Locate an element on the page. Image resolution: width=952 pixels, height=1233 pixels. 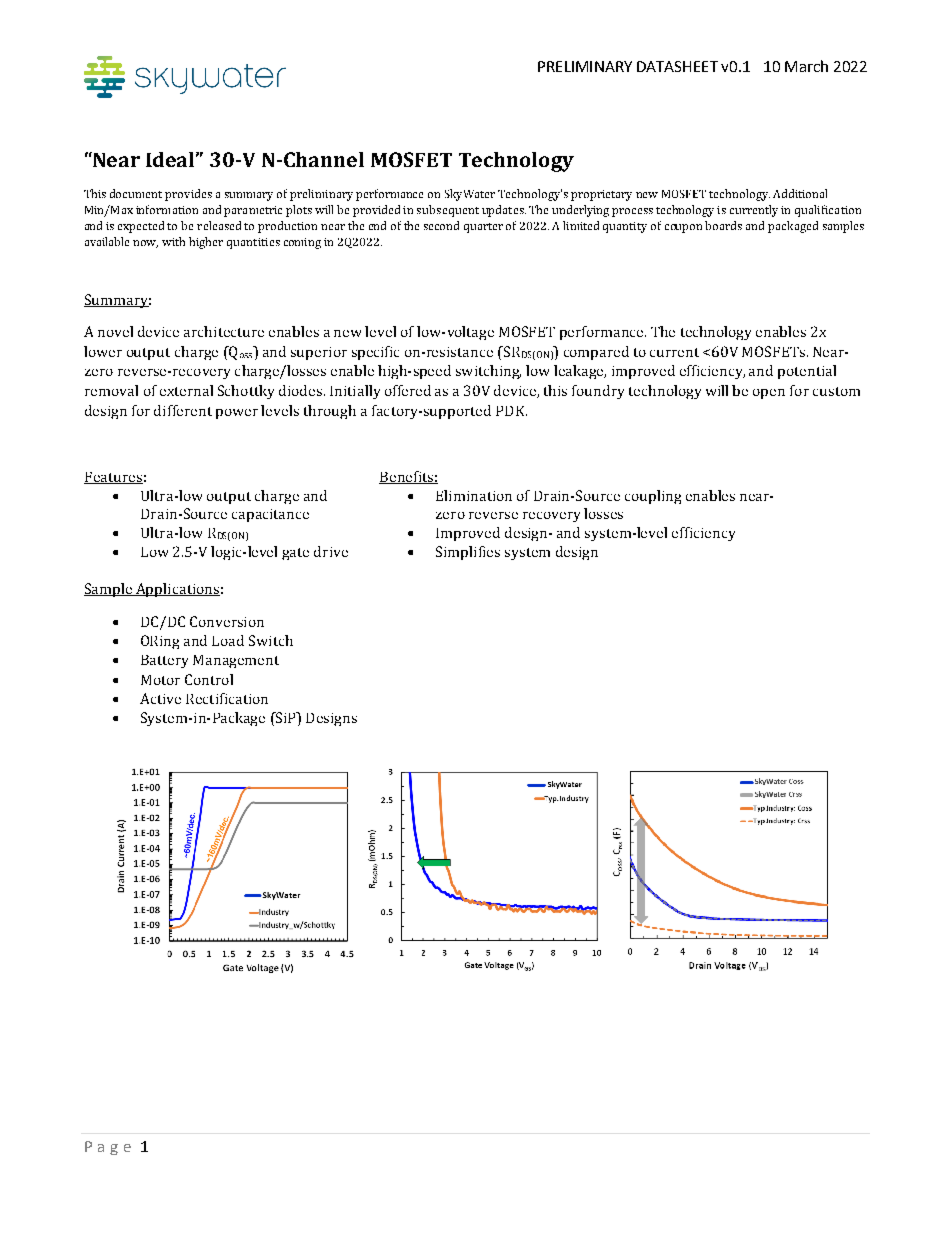
different is located at coordinates (183, 410).
